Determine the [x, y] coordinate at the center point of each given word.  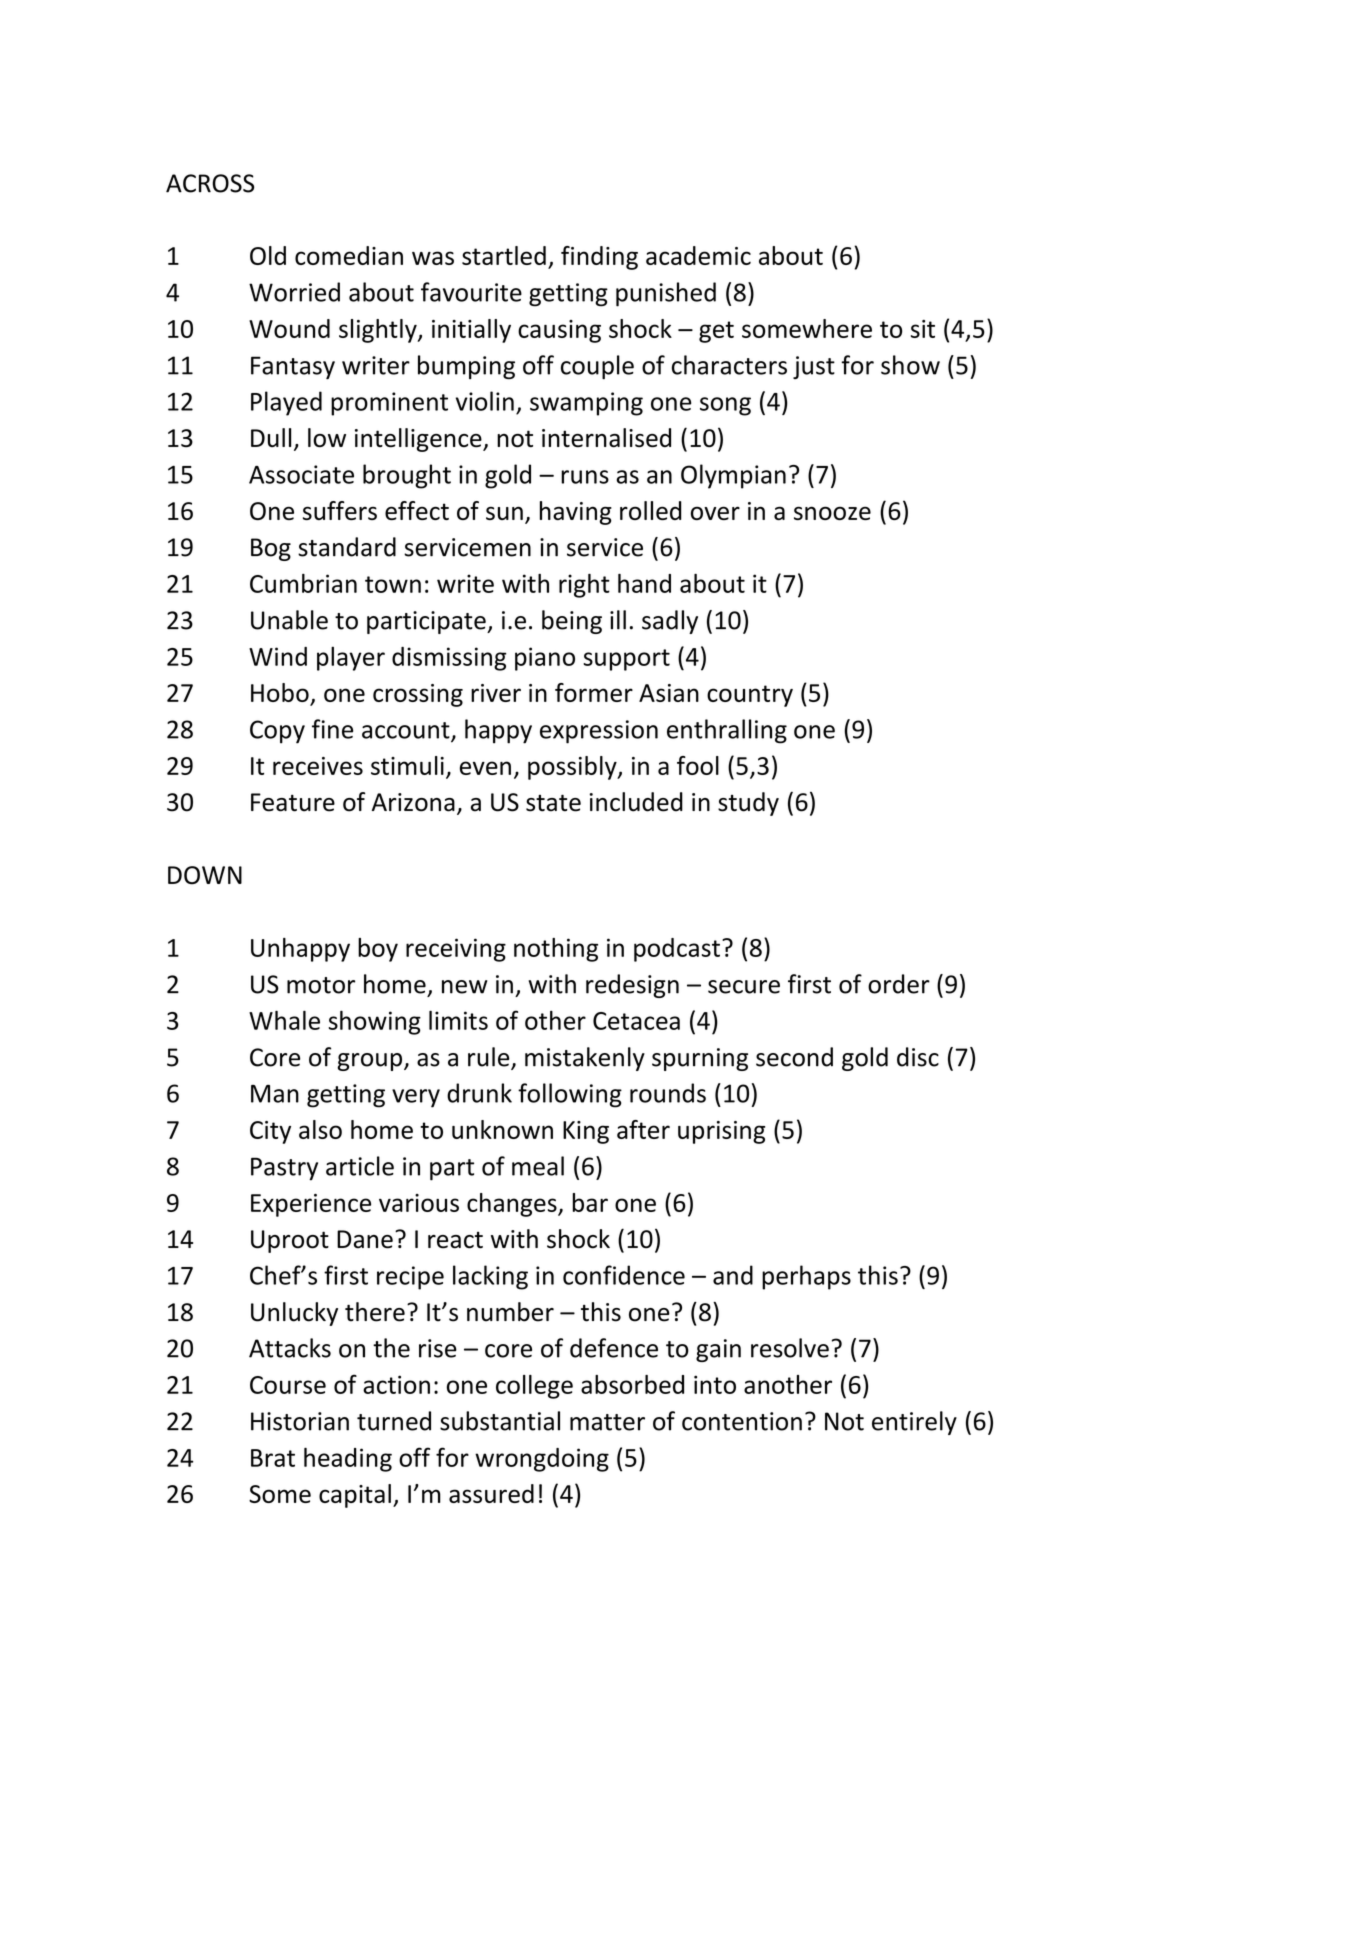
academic [698, 255]
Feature [293, 802]
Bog [271, 549]
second [794, 1057]
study [748, 804]
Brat [273, 1458]
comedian [349, 255]
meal [538, 1166]
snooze [832, 513]
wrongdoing [542, 1460]
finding [599, 258]
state [553, 803]
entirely [914, 1423]
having [576, 513]
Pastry [284, 1169]
